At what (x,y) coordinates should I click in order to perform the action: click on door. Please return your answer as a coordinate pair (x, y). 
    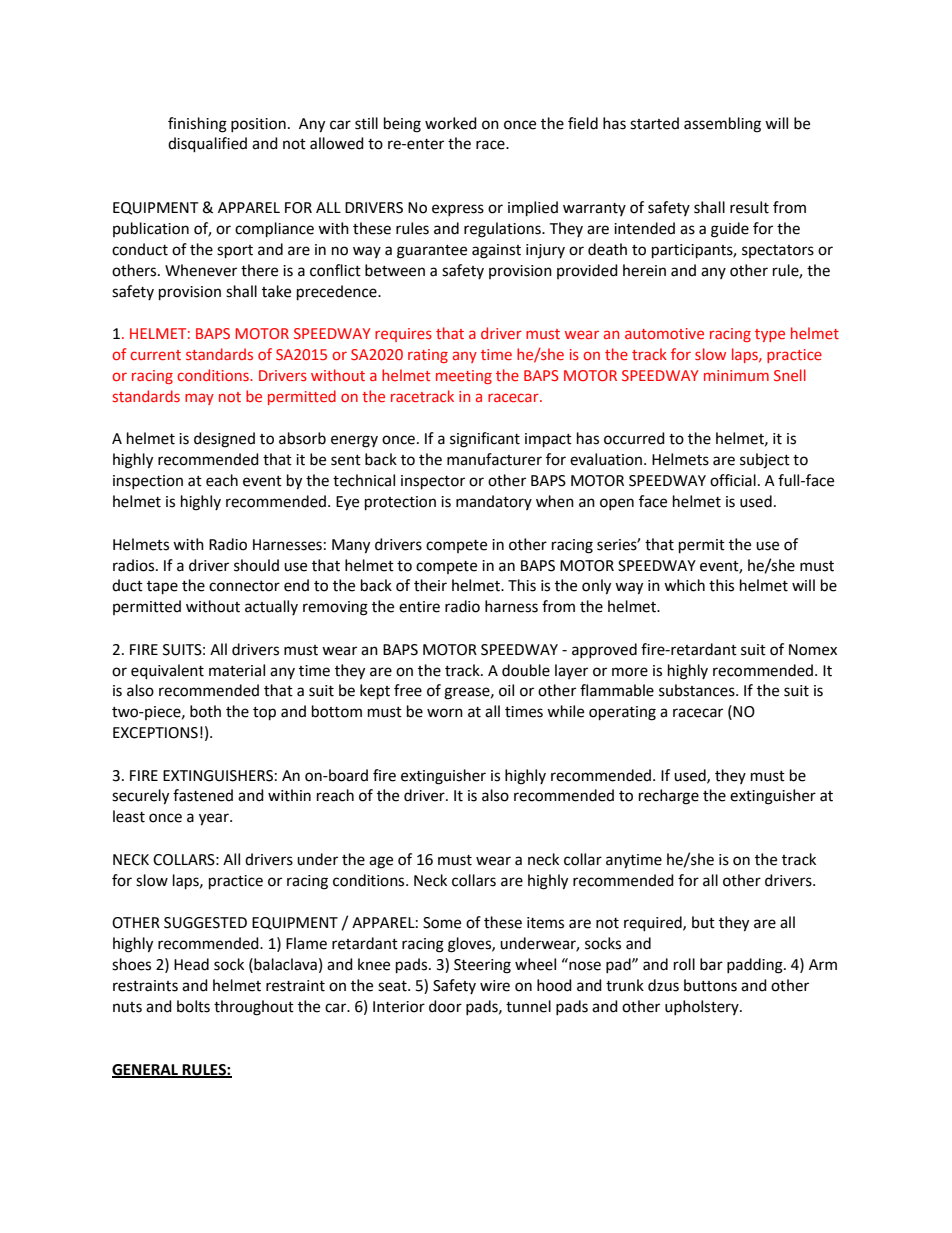
    Looking at the image, I should click on (445, 1006).
